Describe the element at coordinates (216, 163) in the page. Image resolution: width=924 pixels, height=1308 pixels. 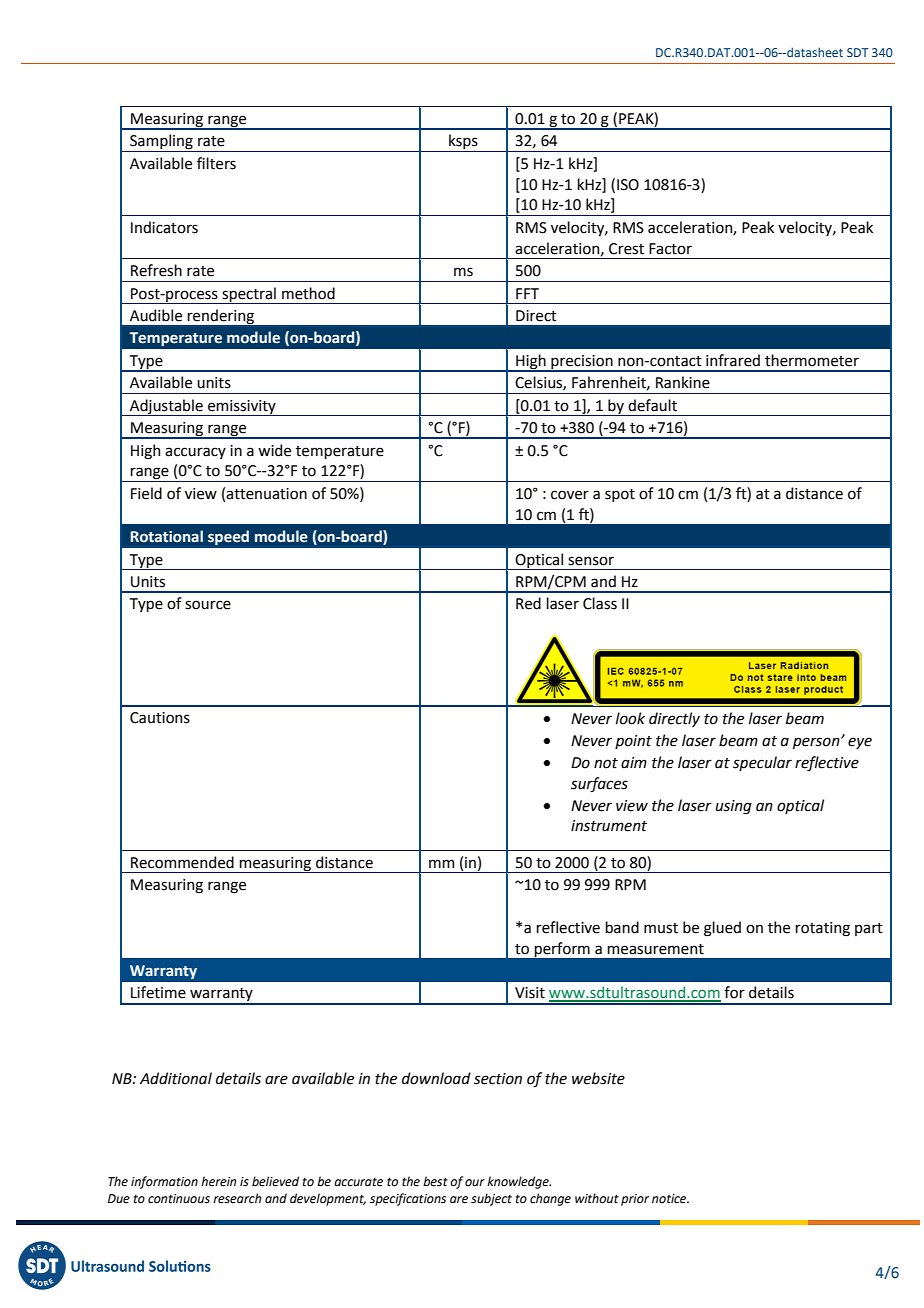
I see `filters` at that location.
